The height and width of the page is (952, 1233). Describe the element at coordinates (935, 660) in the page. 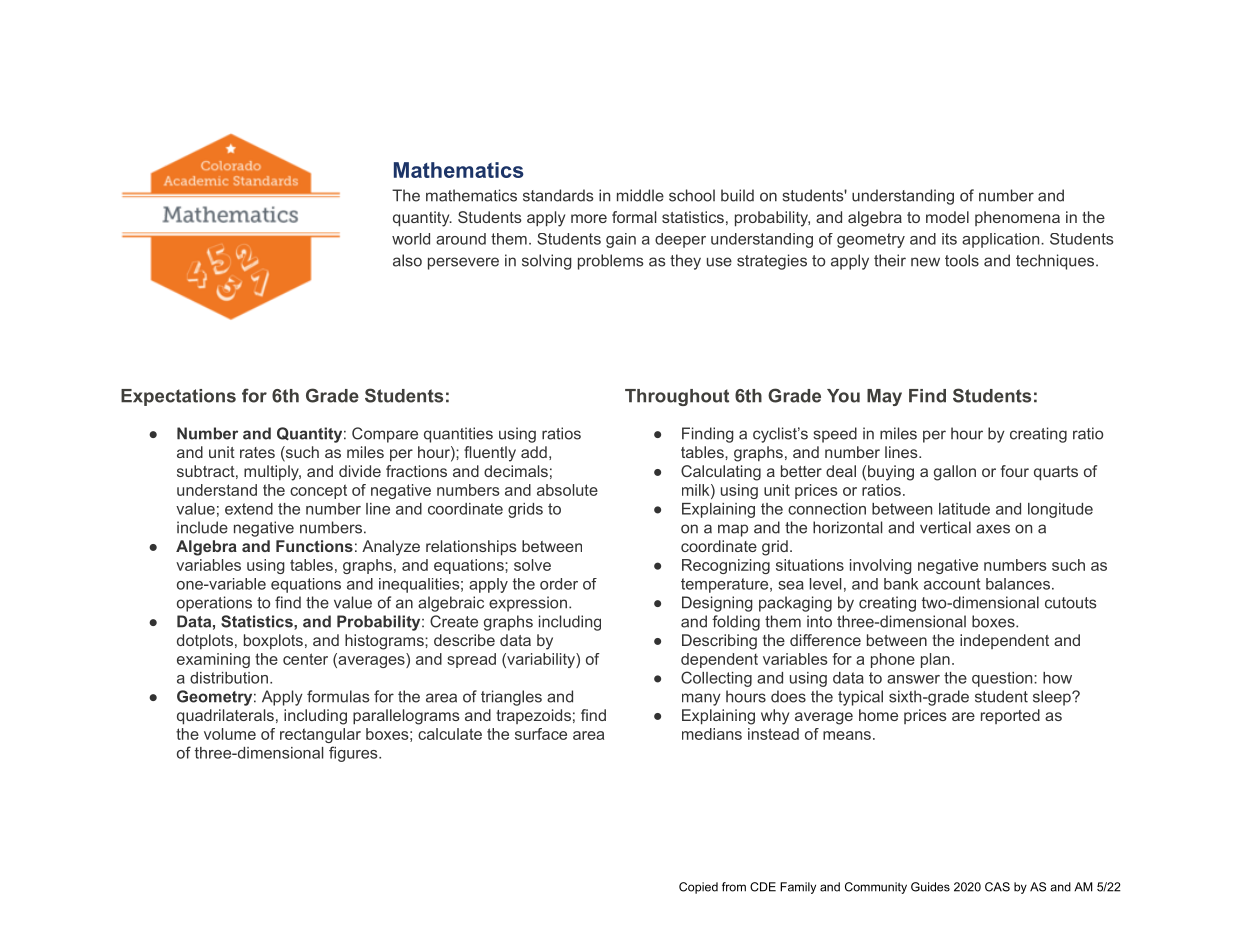

I see `plan` at that location.
